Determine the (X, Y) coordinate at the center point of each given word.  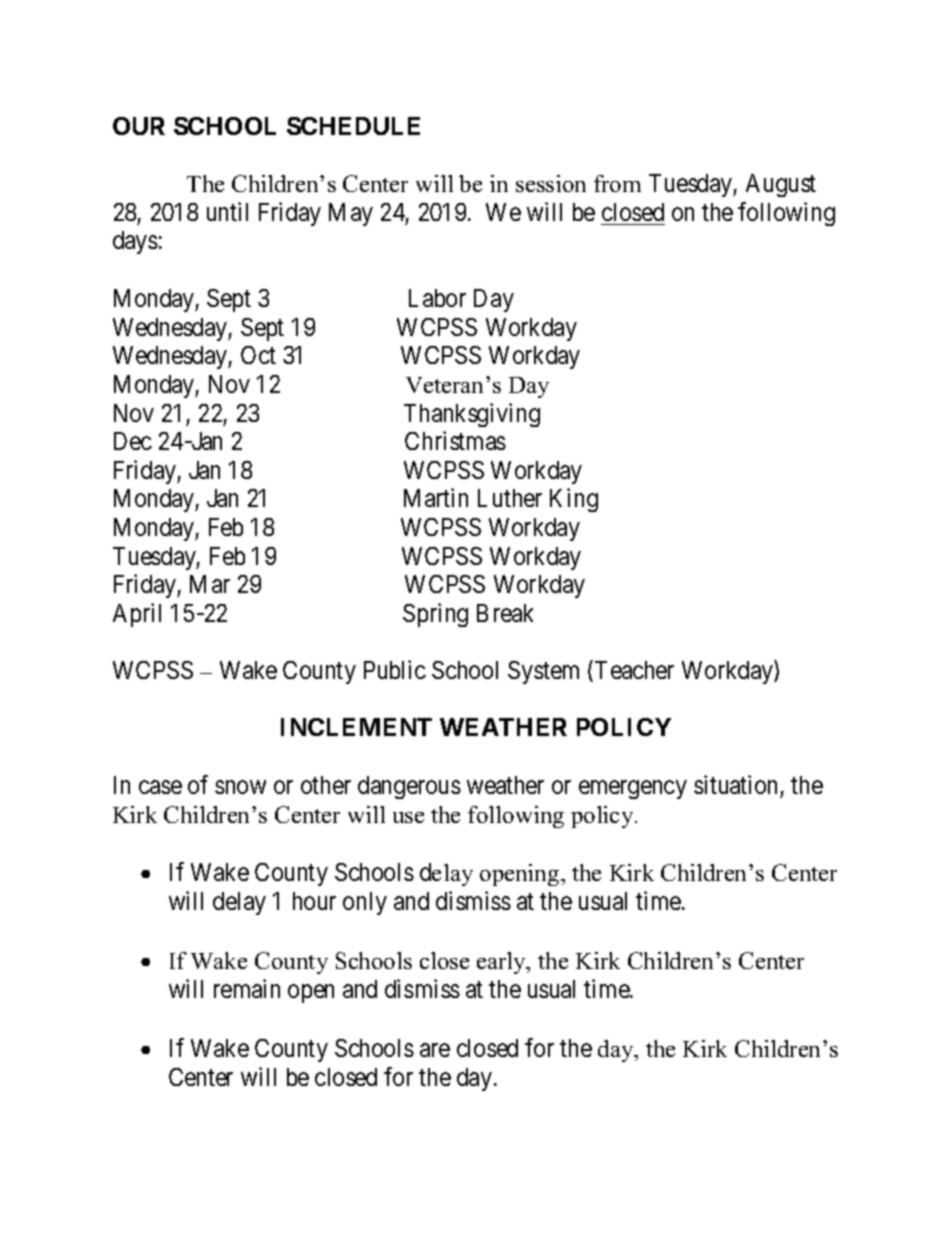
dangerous (409, 787)
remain (247, 988)
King (574, 500)
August (781, 185)
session (551, 183)
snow (240, 787)
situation (735, 784)
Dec (133, 441)
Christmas (455, 440)
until (227, 211)
